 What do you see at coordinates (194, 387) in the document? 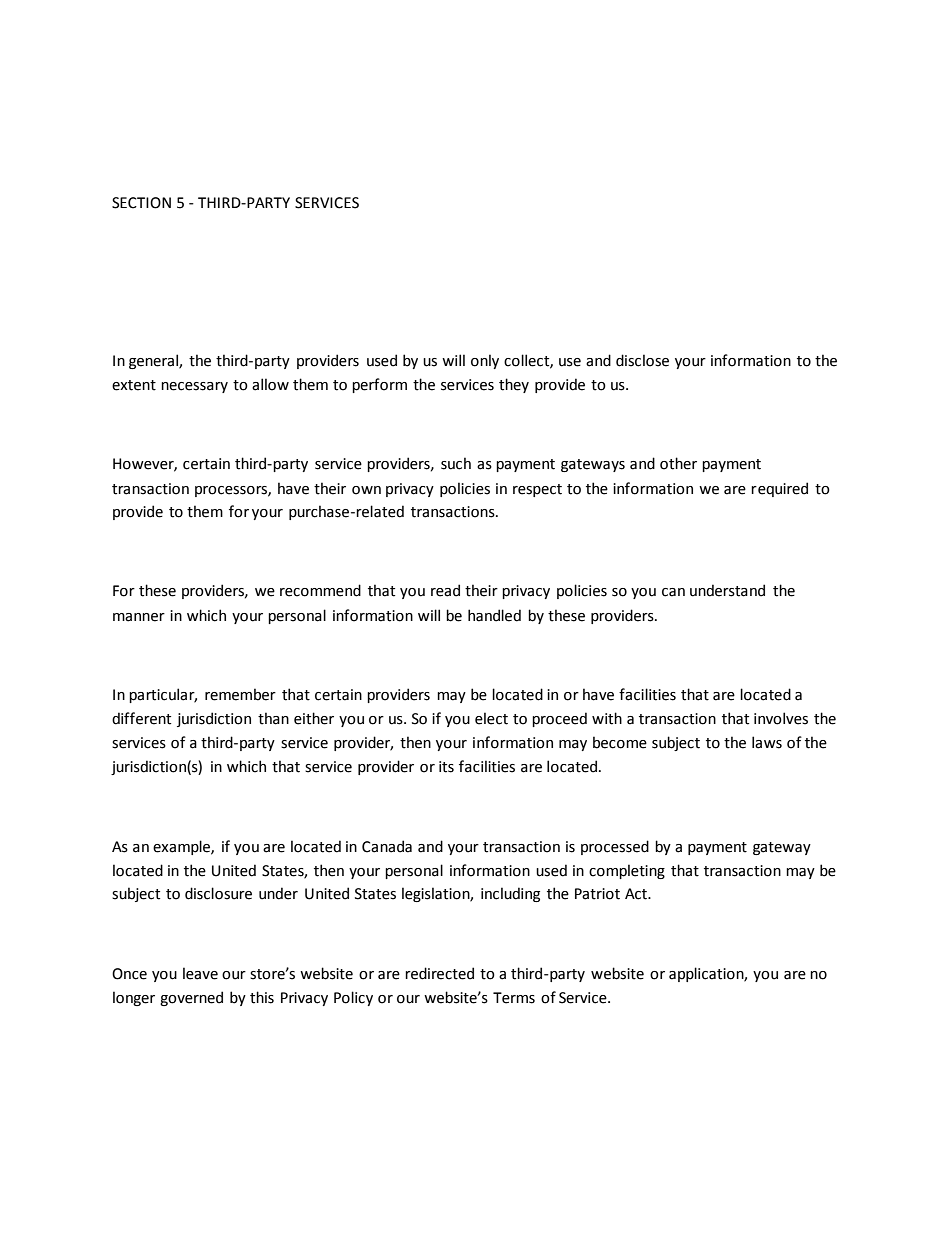
I see `necessary` at bounding box center [194, 387].
